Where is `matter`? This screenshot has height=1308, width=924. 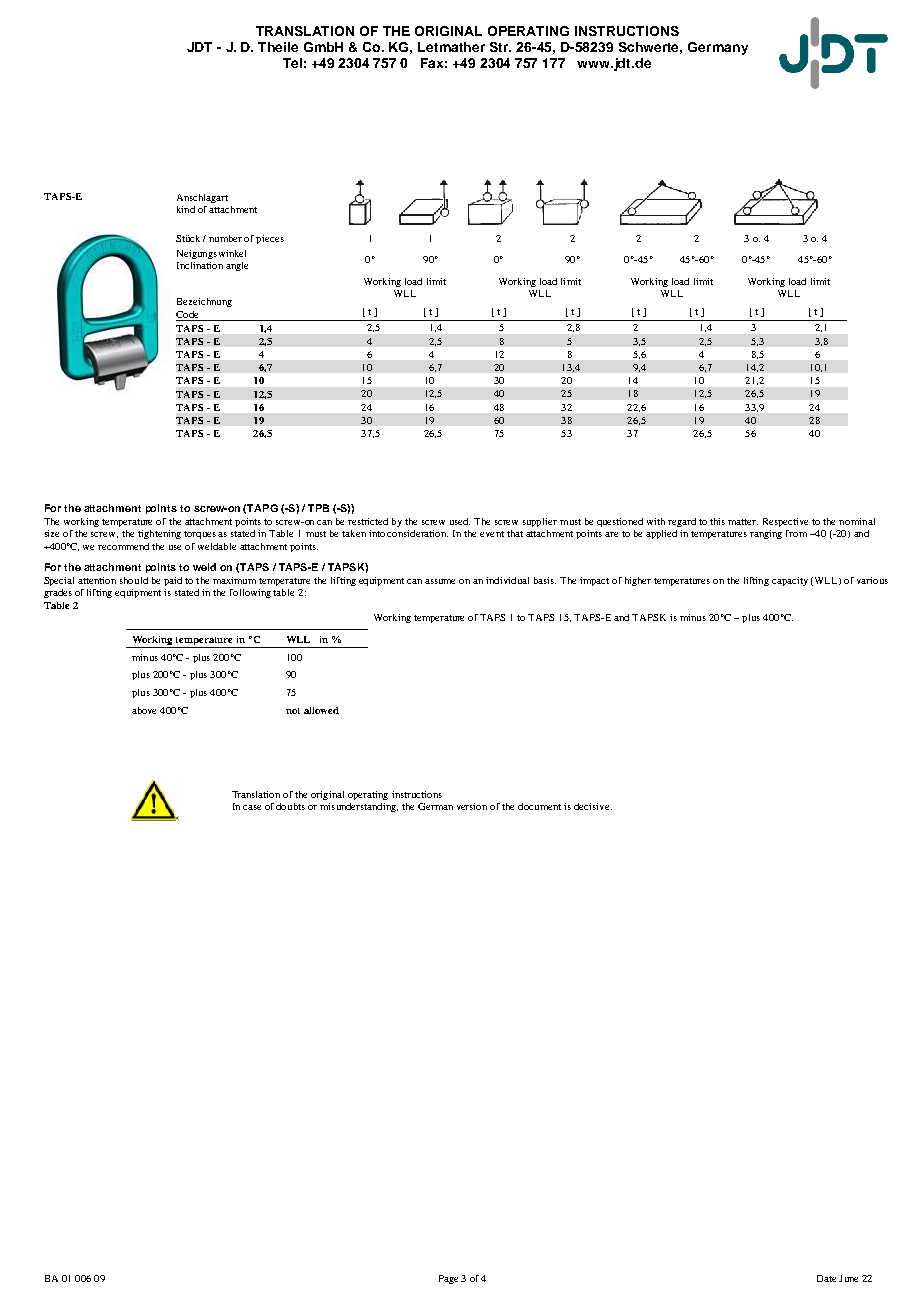 matter is located at coordinates (743, 522).
